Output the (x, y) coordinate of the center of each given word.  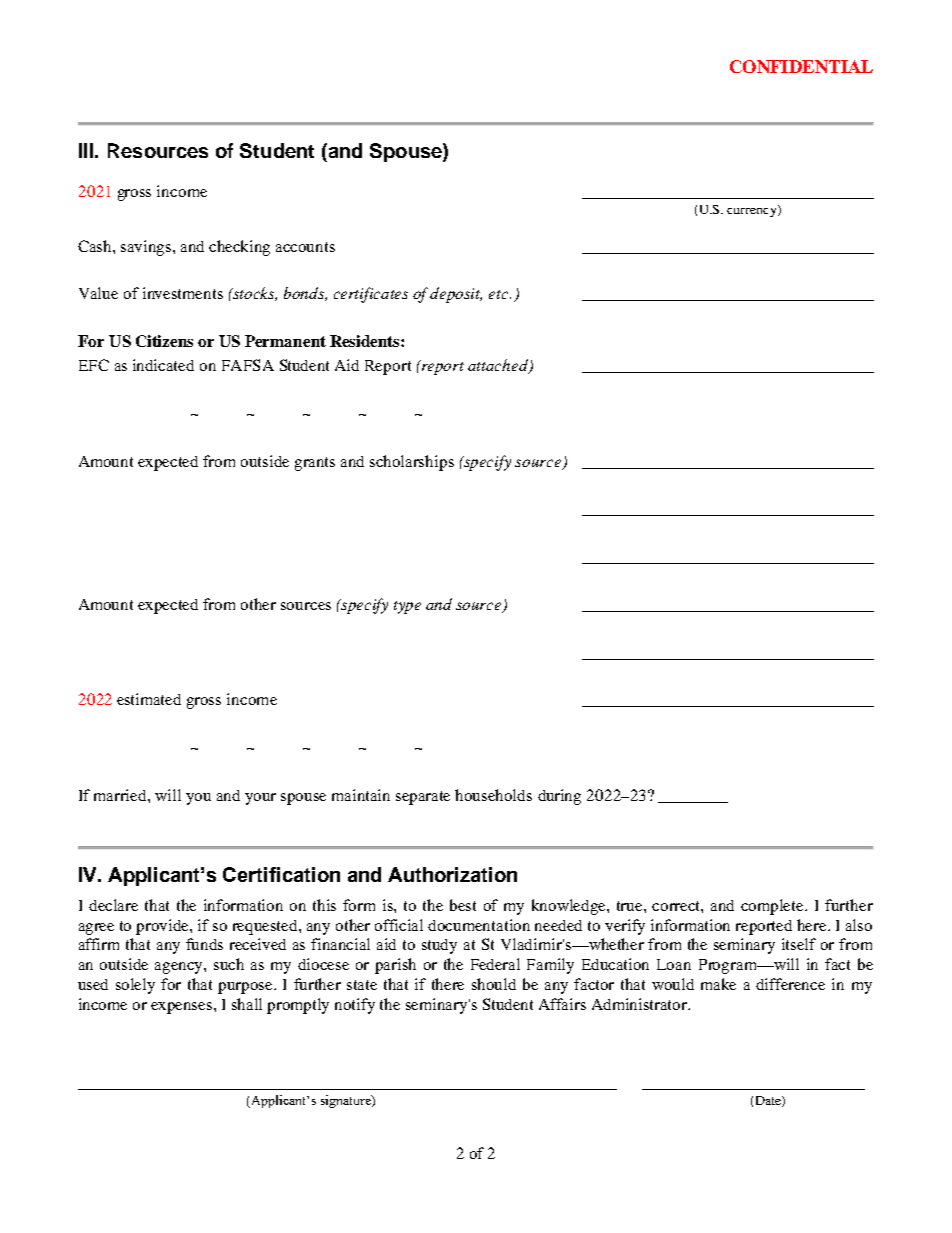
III (87, 150)
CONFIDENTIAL (801, 66)
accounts (305, 247)
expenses (183, 1008)
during (559, 797)
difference (790, 984)
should (494, 984)
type (407, 607)
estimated (149, 699)
